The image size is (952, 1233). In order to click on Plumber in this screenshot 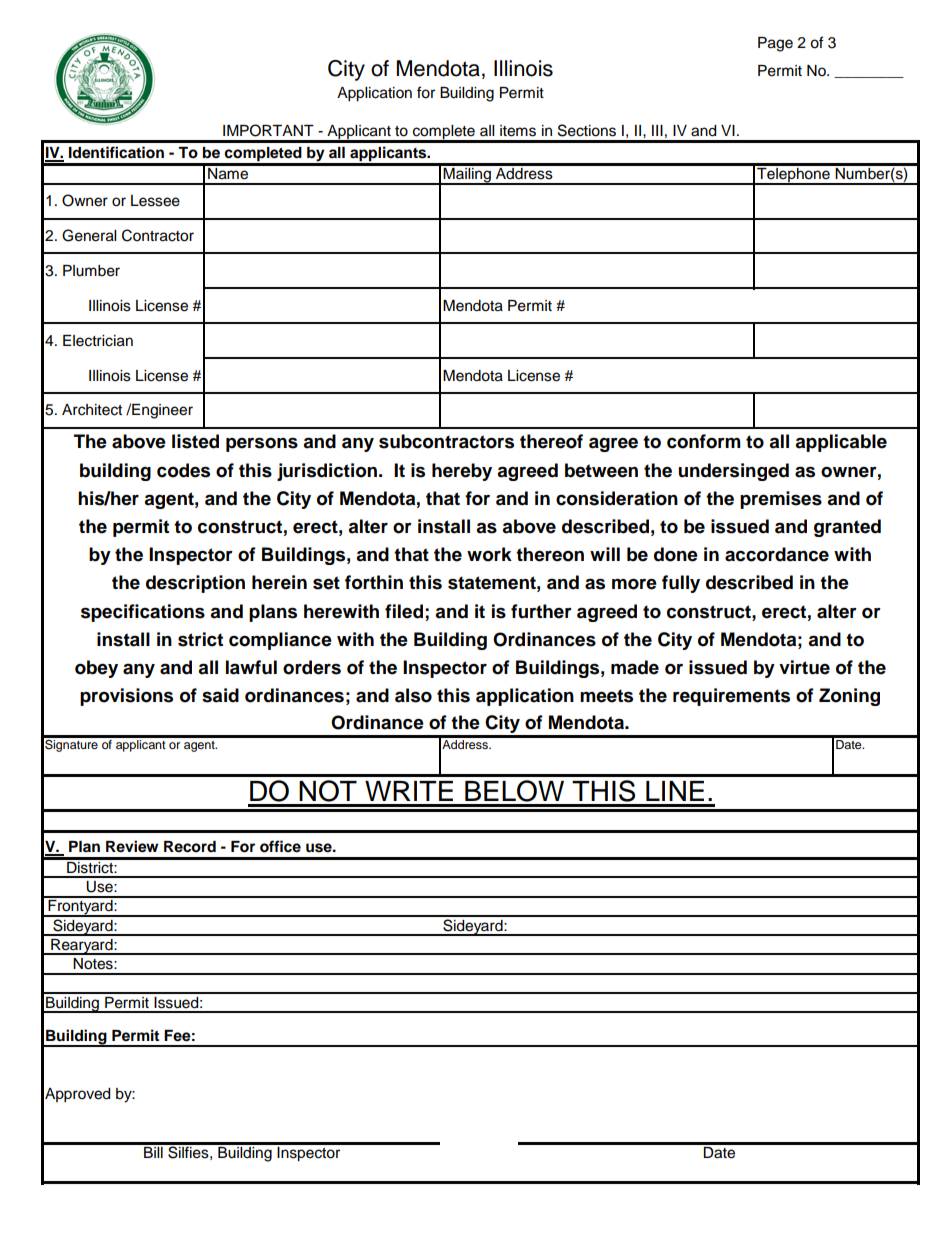, I will do `click(91, 271)`.
